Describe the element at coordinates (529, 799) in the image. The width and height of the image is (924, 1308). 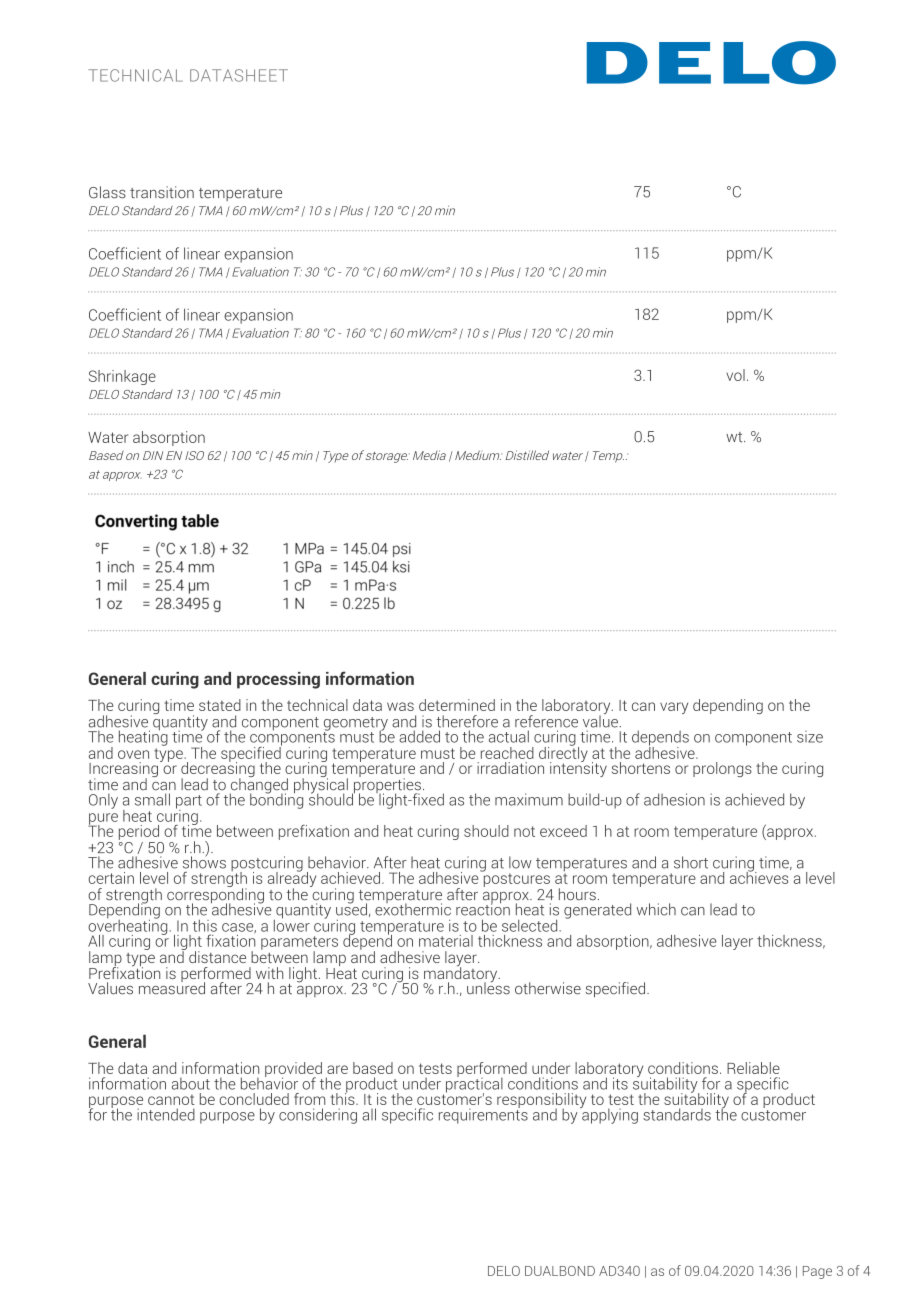
I see `maximum` at that location.
